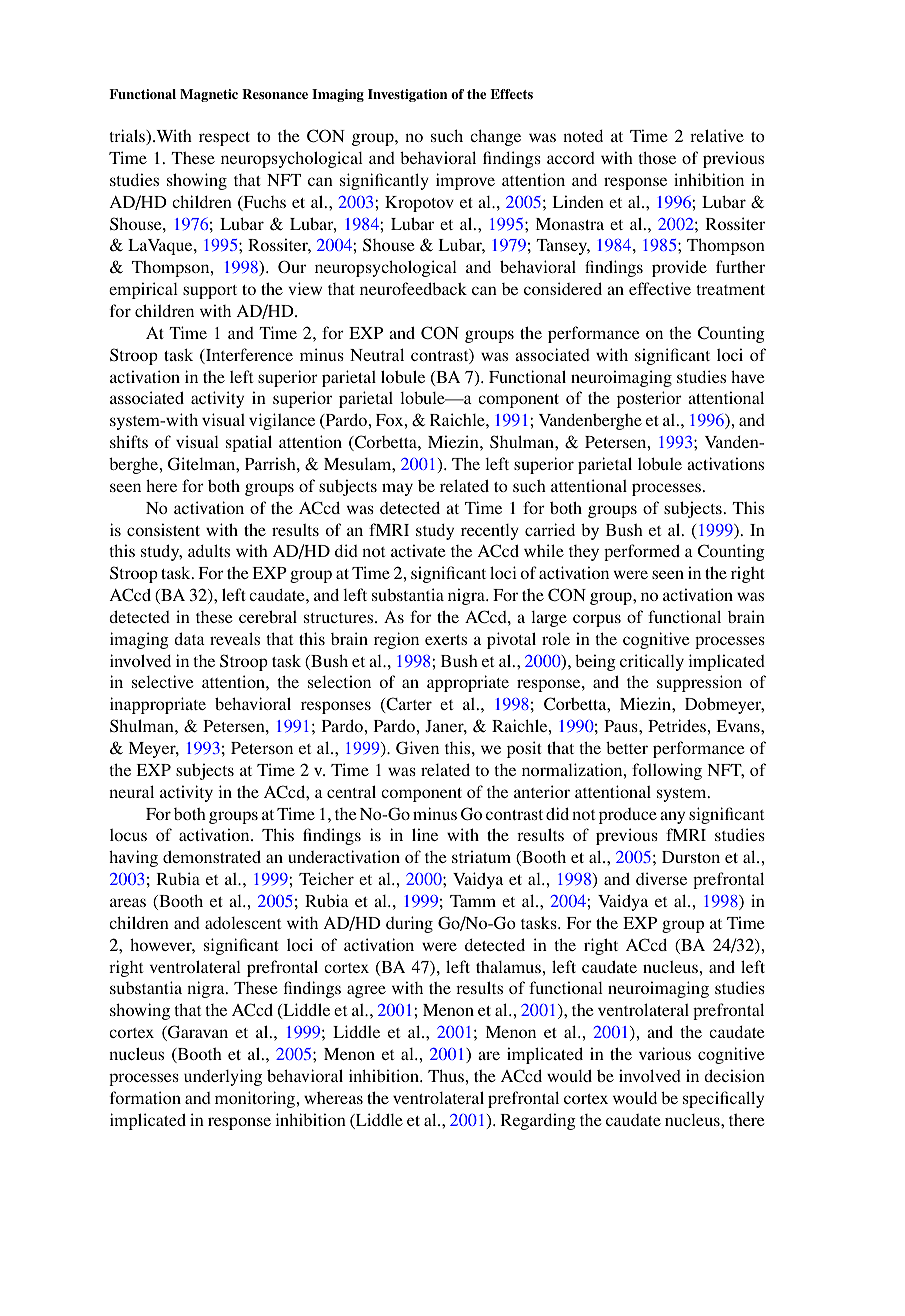 This screenshot has height=1316, width=905. Describe the element at coordinates (212, 856) in the screenshot. I see `demonstrated` at that location.
